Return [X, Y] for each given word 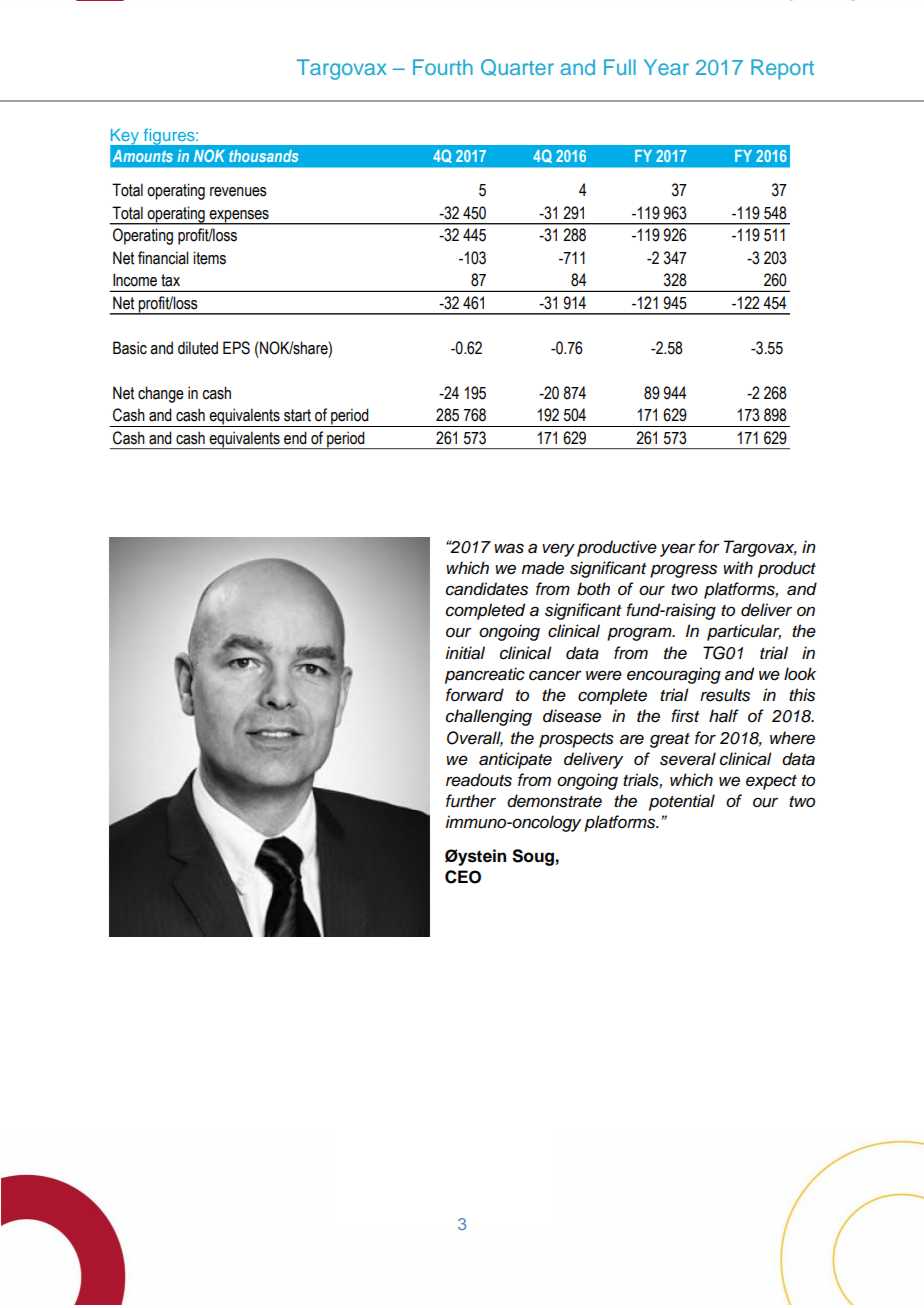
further [471, 801]
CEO [463, 877]
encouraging [674, 675]
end [295, 438]
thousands [263, 156]
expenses [239, 217]
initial [465, 653]
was [509, 548]
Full [620, 67]
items [209, 258]
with [738, 567]
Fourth [443, 67]
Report [782, 69]
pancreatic [485, 675]
